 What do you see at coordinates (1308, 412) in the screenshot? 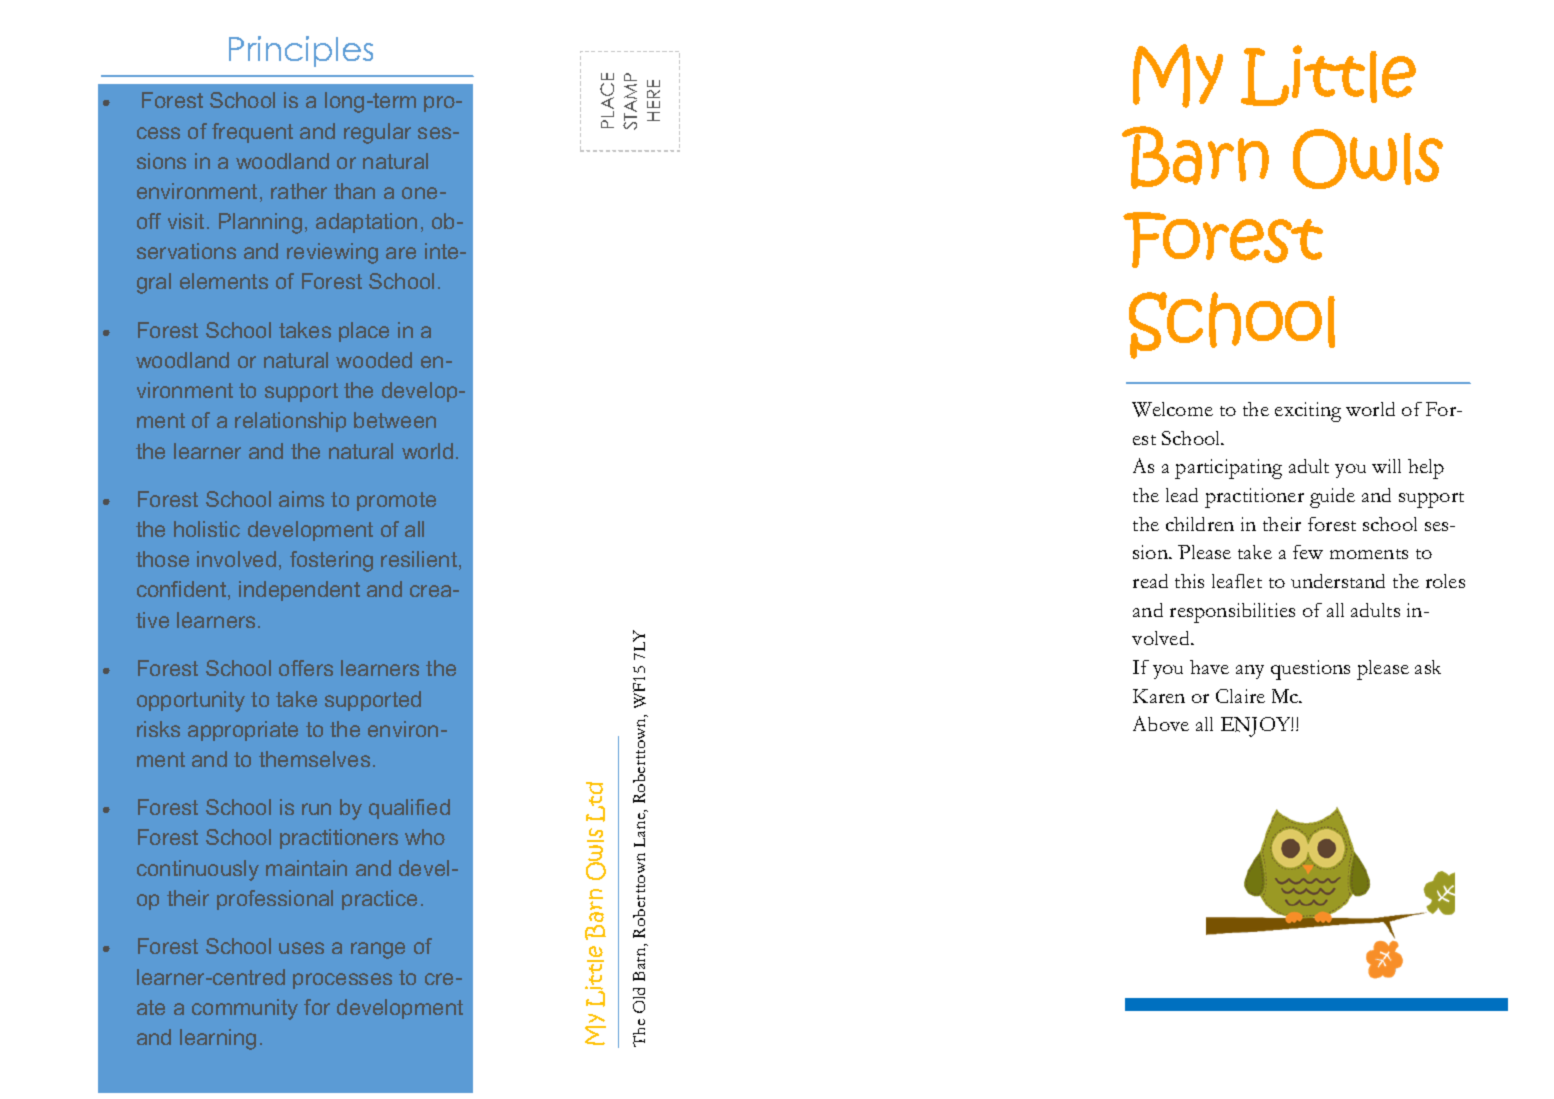
I see `exciting` at bounding box center [1308, 412].
